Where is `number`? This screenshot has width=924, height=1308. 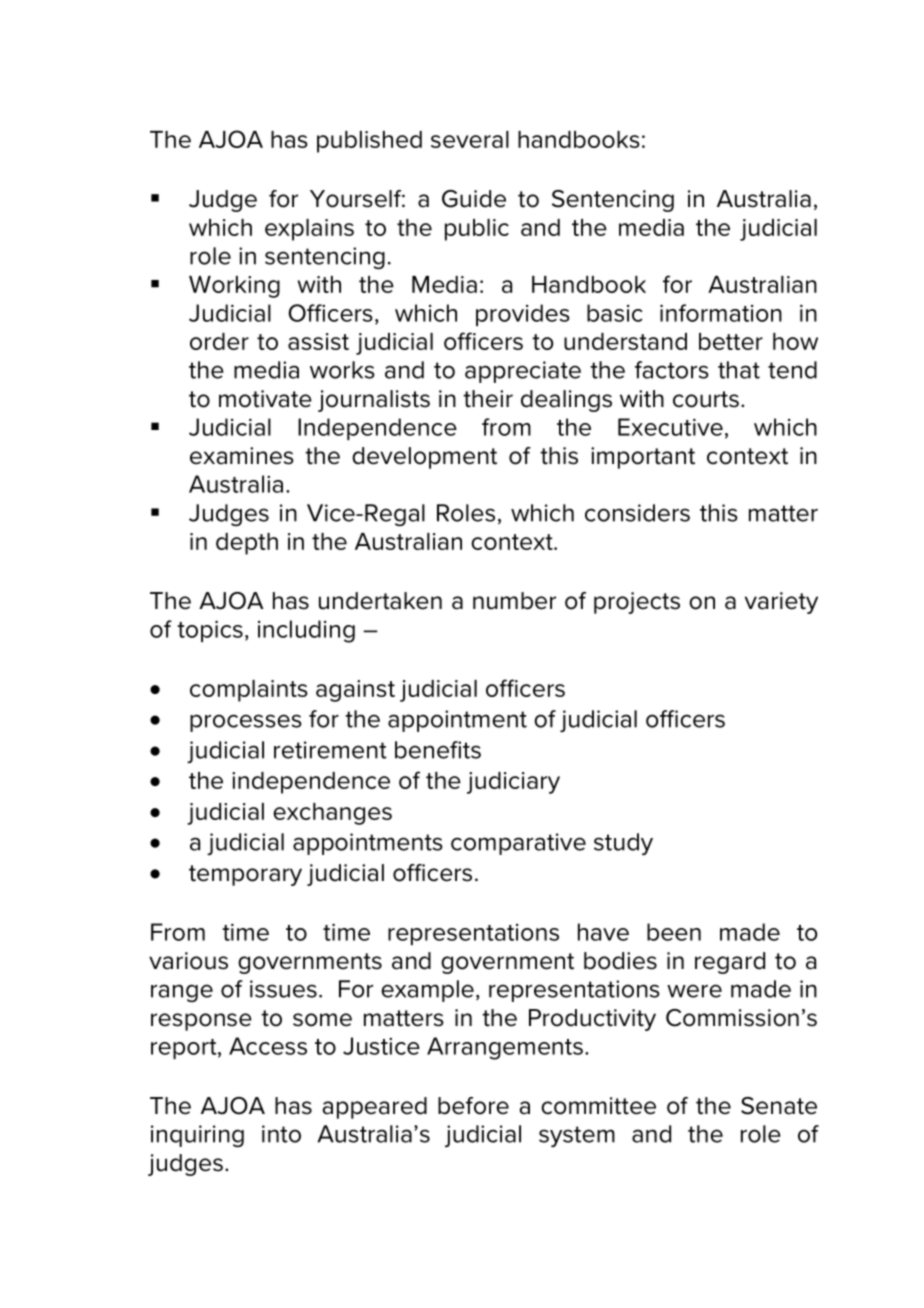 number is located at coordinates (514, 601).
